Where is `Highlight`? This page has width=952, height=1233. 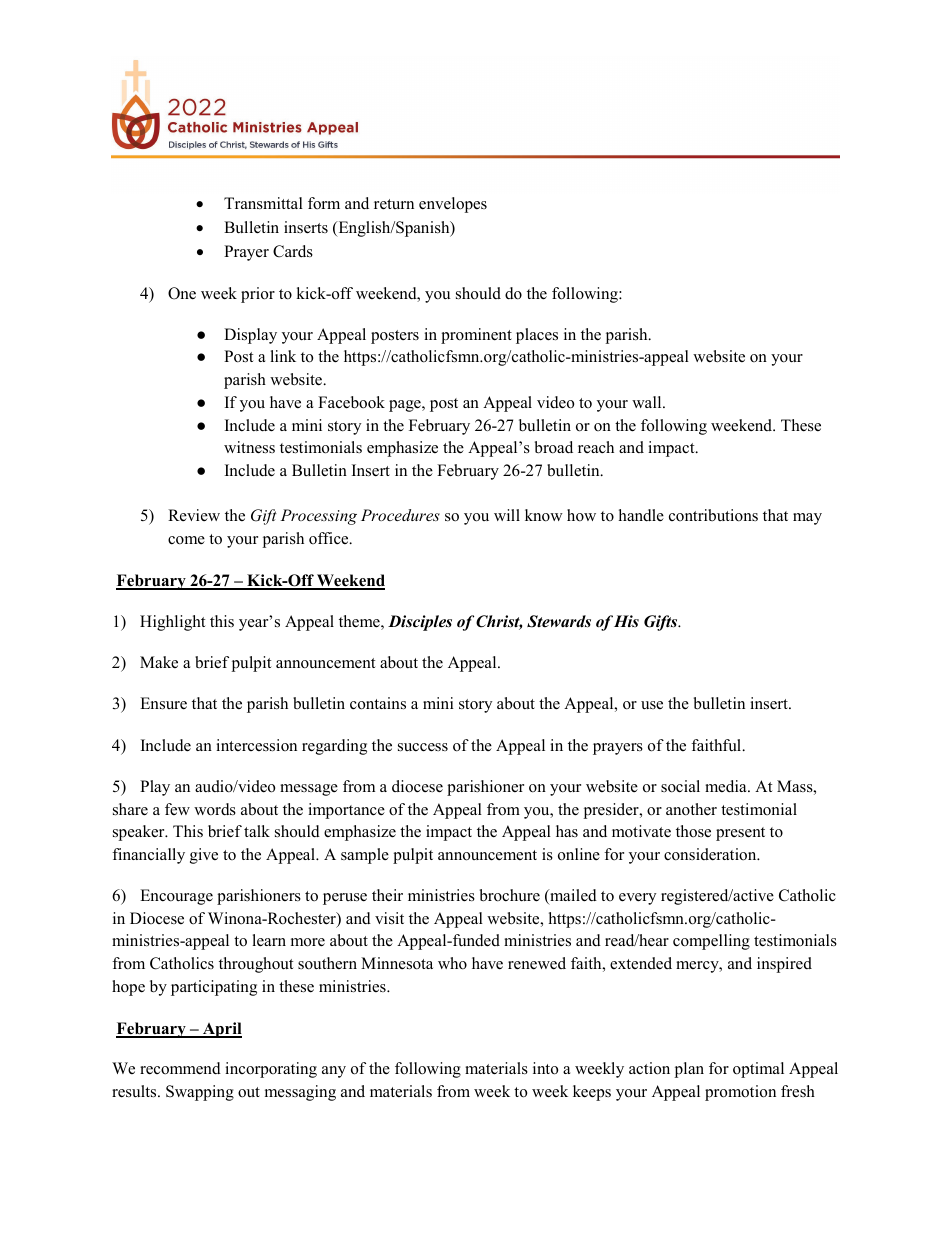 Highlight is located at coordinates (172, 623).
